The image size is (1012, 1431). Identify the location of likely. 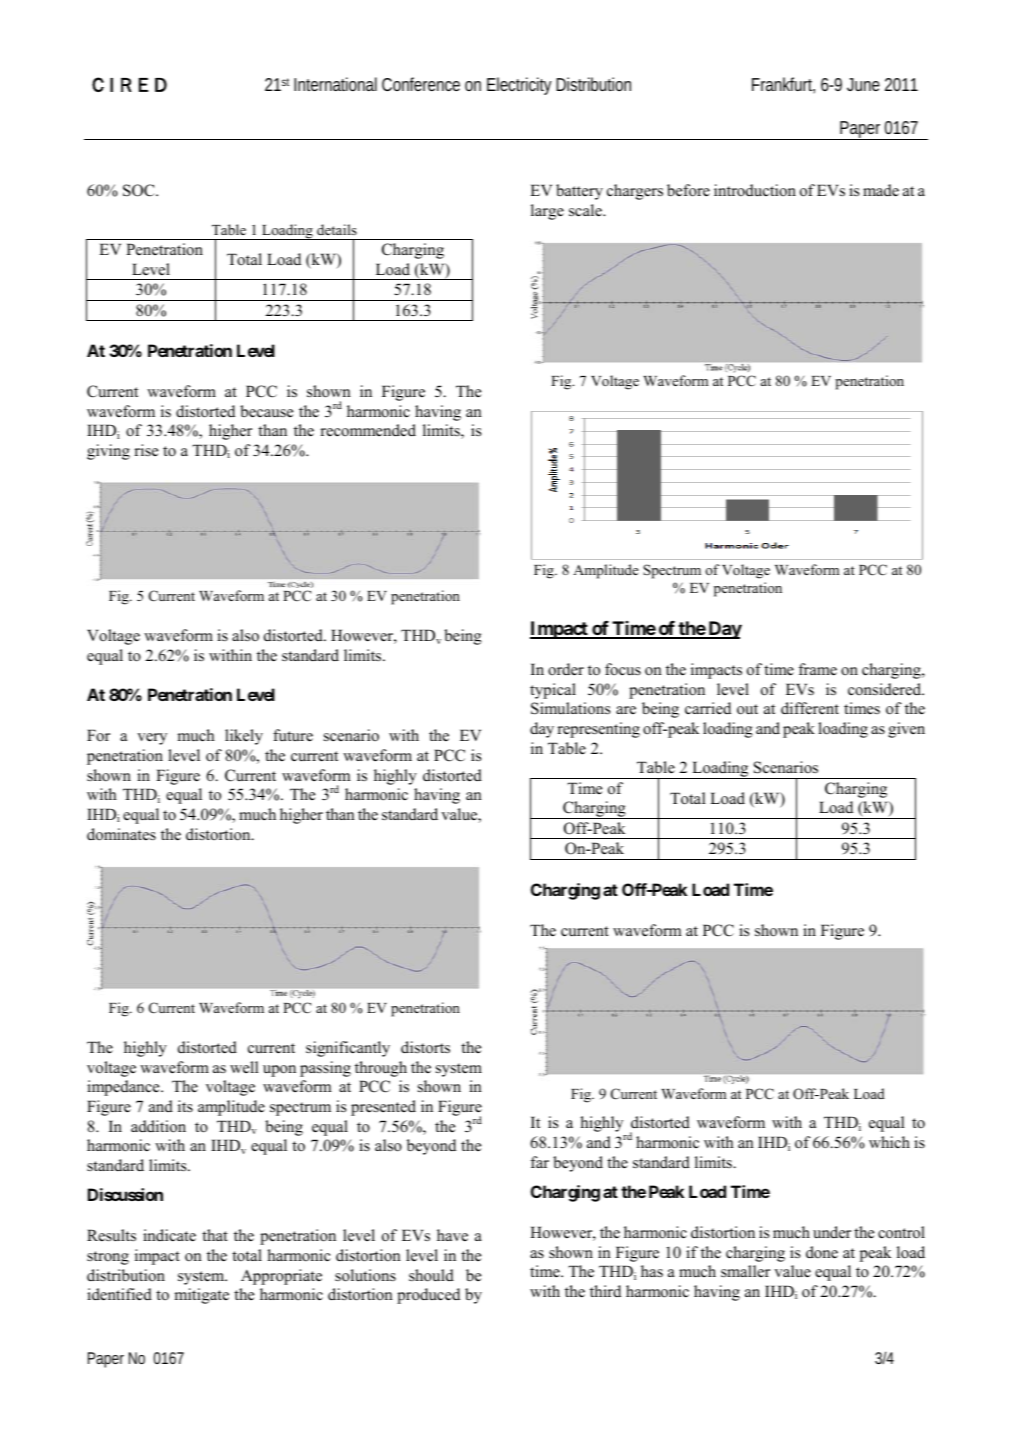
(244, 737).
